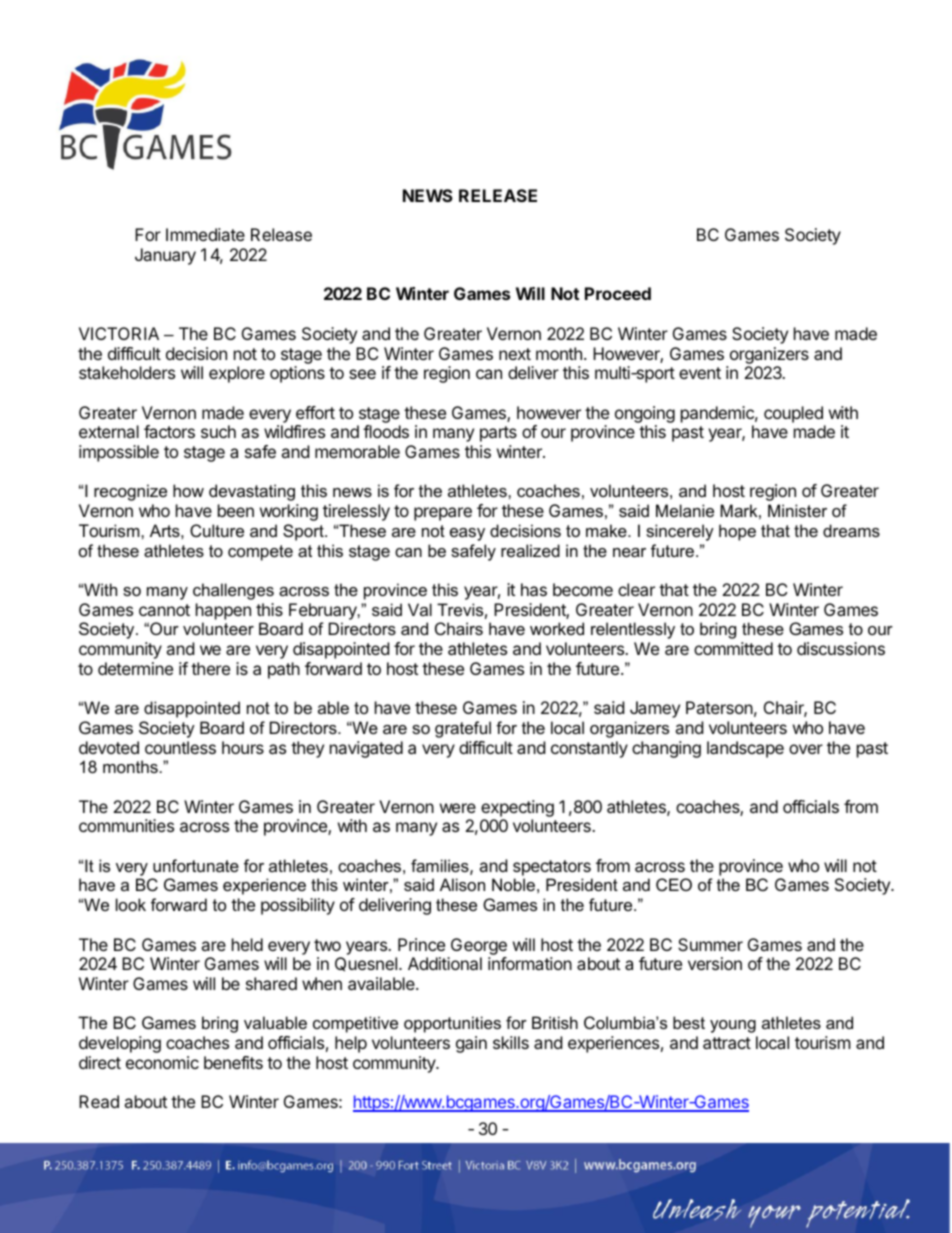 Image resolution: width=952 pixels, height=1233 pixels. What do you see at coordinates (165, 256) in the image?
I see `January` at bounding box center [165, 256].
